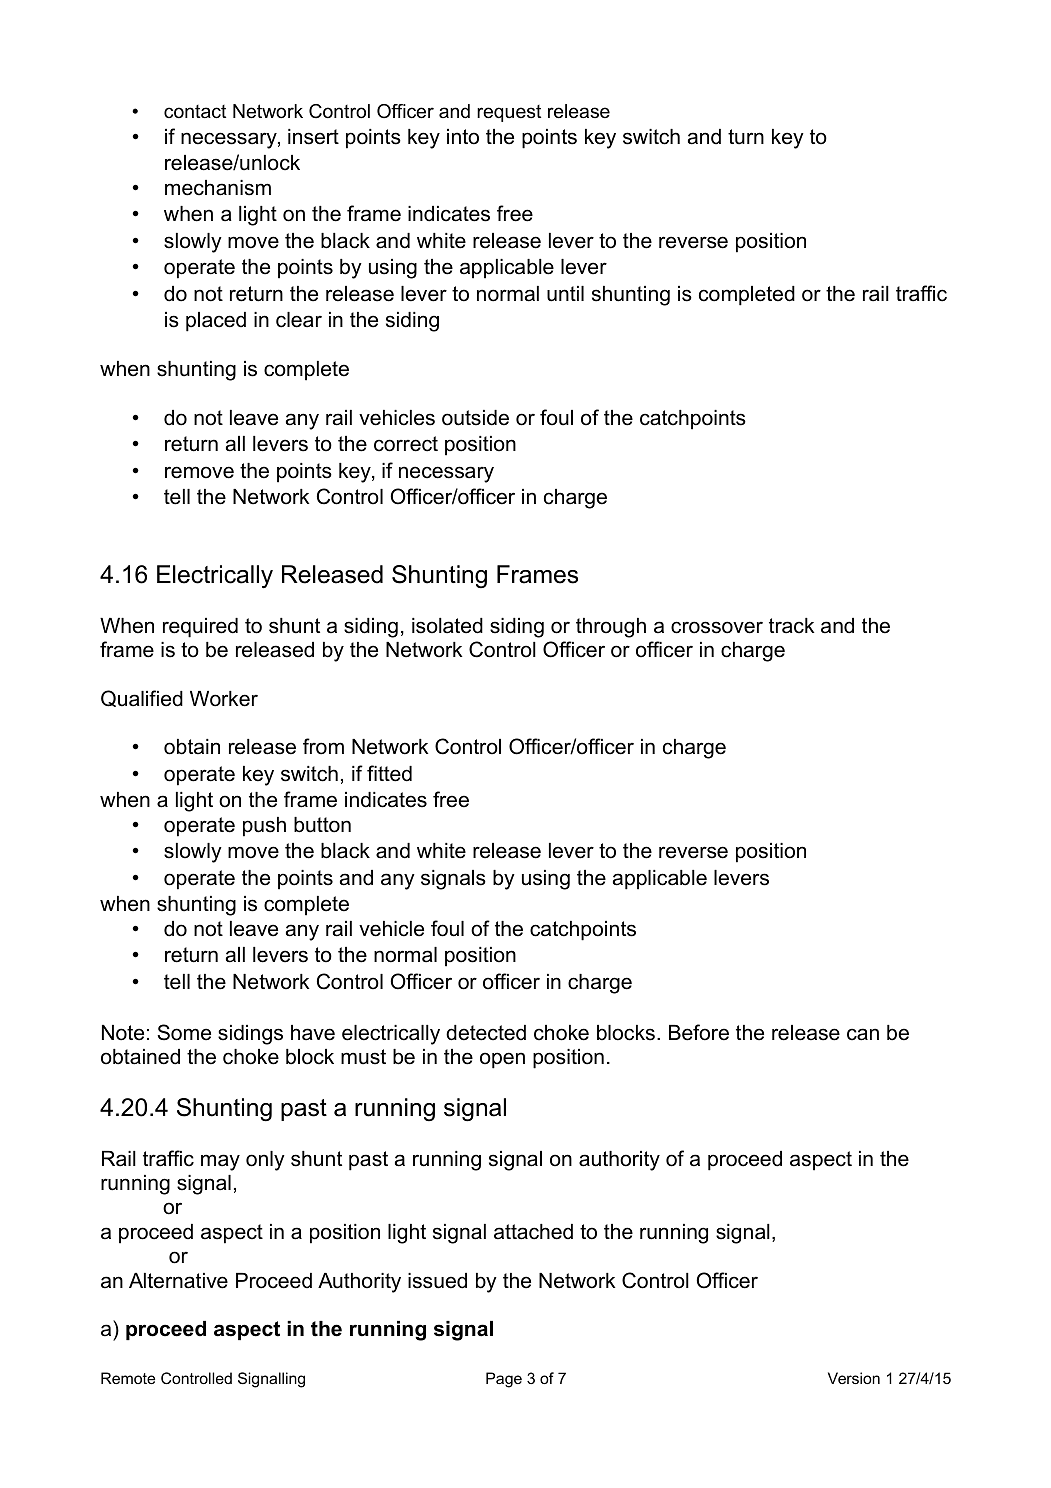 The width and height of the screenshot is (1051, 1488). What do you see at coordinates (504, 1380) in the screenshot?
I see `Page` at bounding box center [504, 1380].
